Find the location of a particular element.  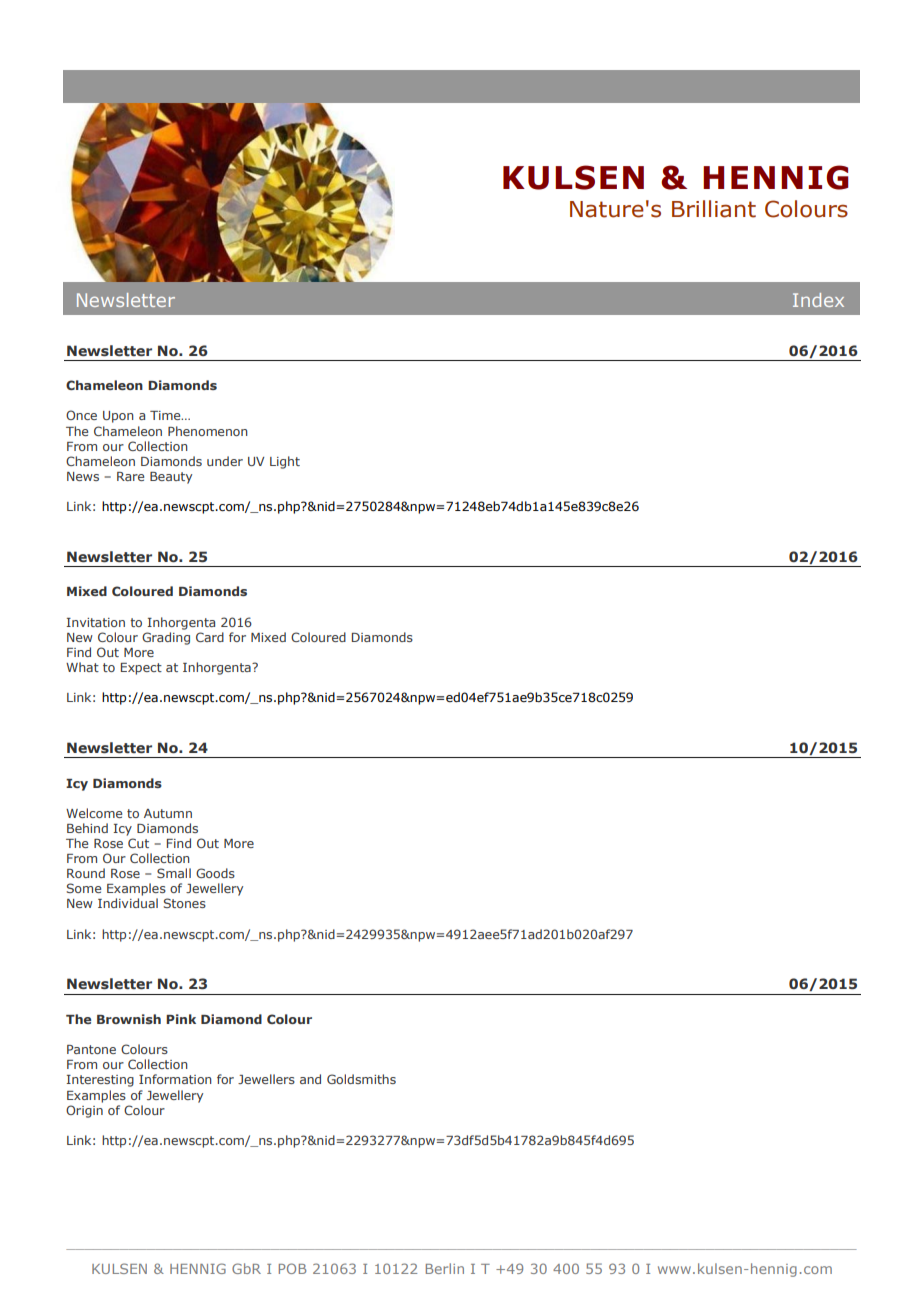

Brilliant is located at coordinates (714, 209).
